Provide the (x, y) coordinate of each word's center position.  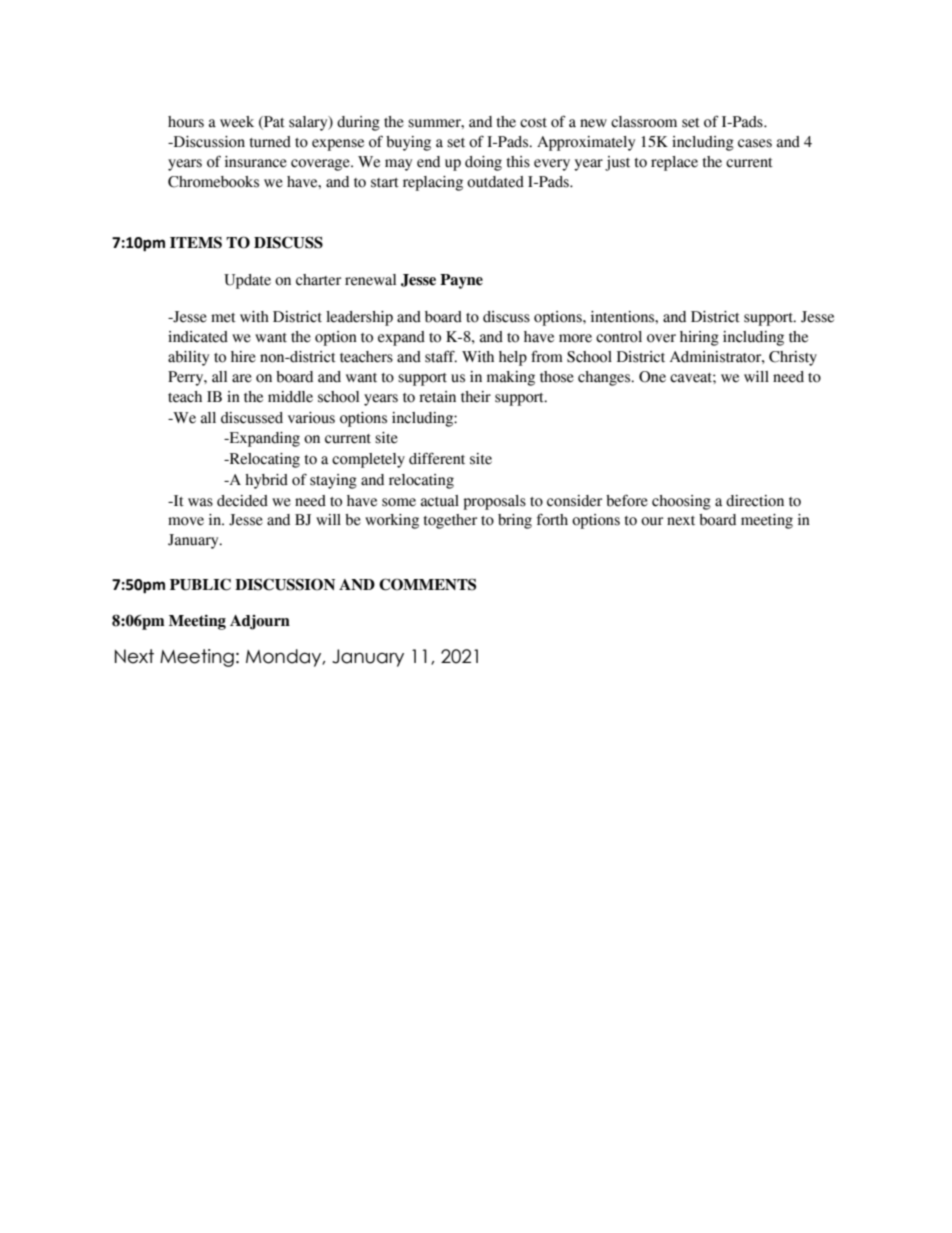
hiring (699, 338)
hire (243, 357)
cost (533, 123)
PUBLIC (200, 584)
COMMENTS (427, 584)
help (513, 358)
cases (755, 143)
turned (270, 142)
